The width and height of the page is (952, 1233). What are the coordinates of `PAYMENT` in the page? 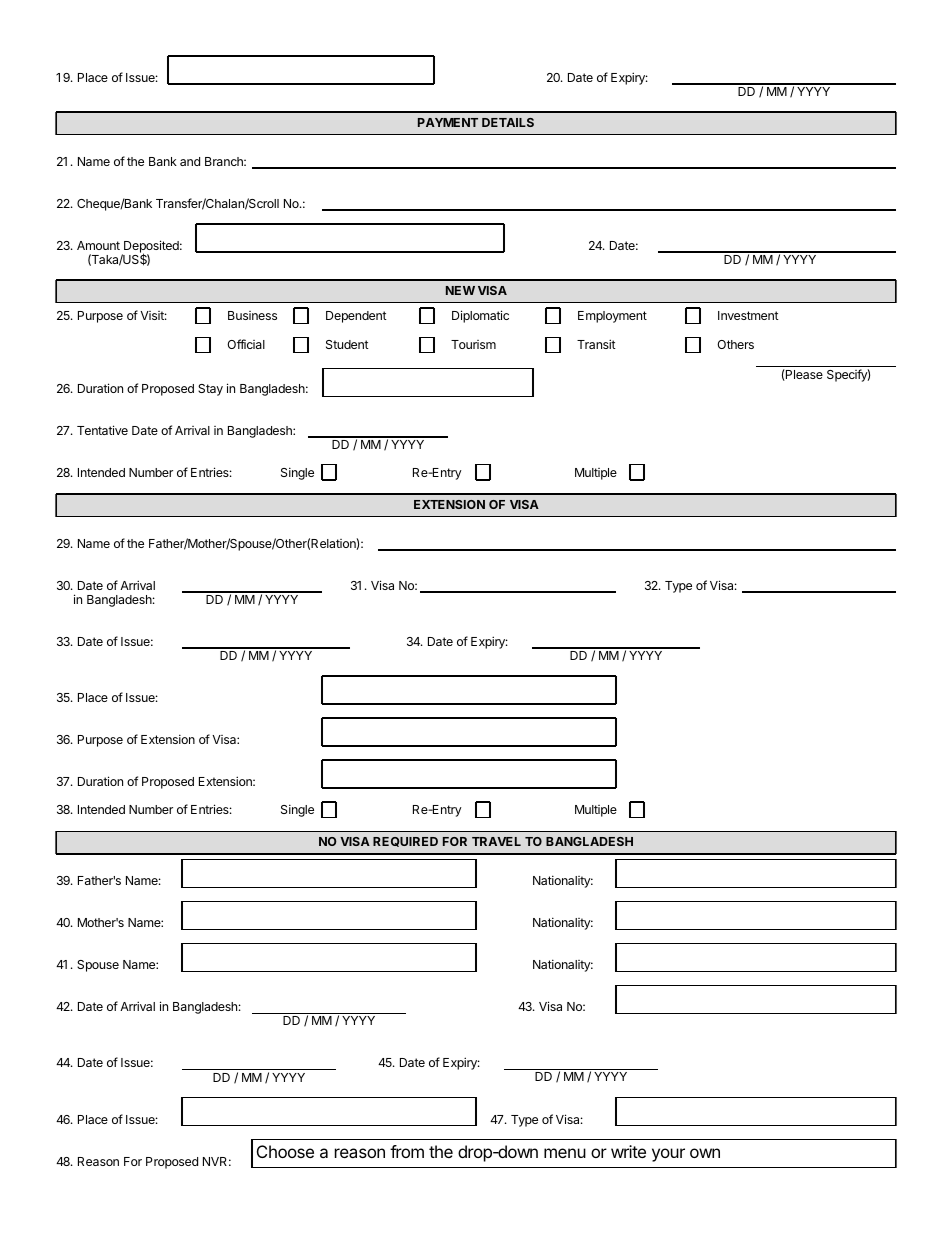 It's located at (448, 122).
